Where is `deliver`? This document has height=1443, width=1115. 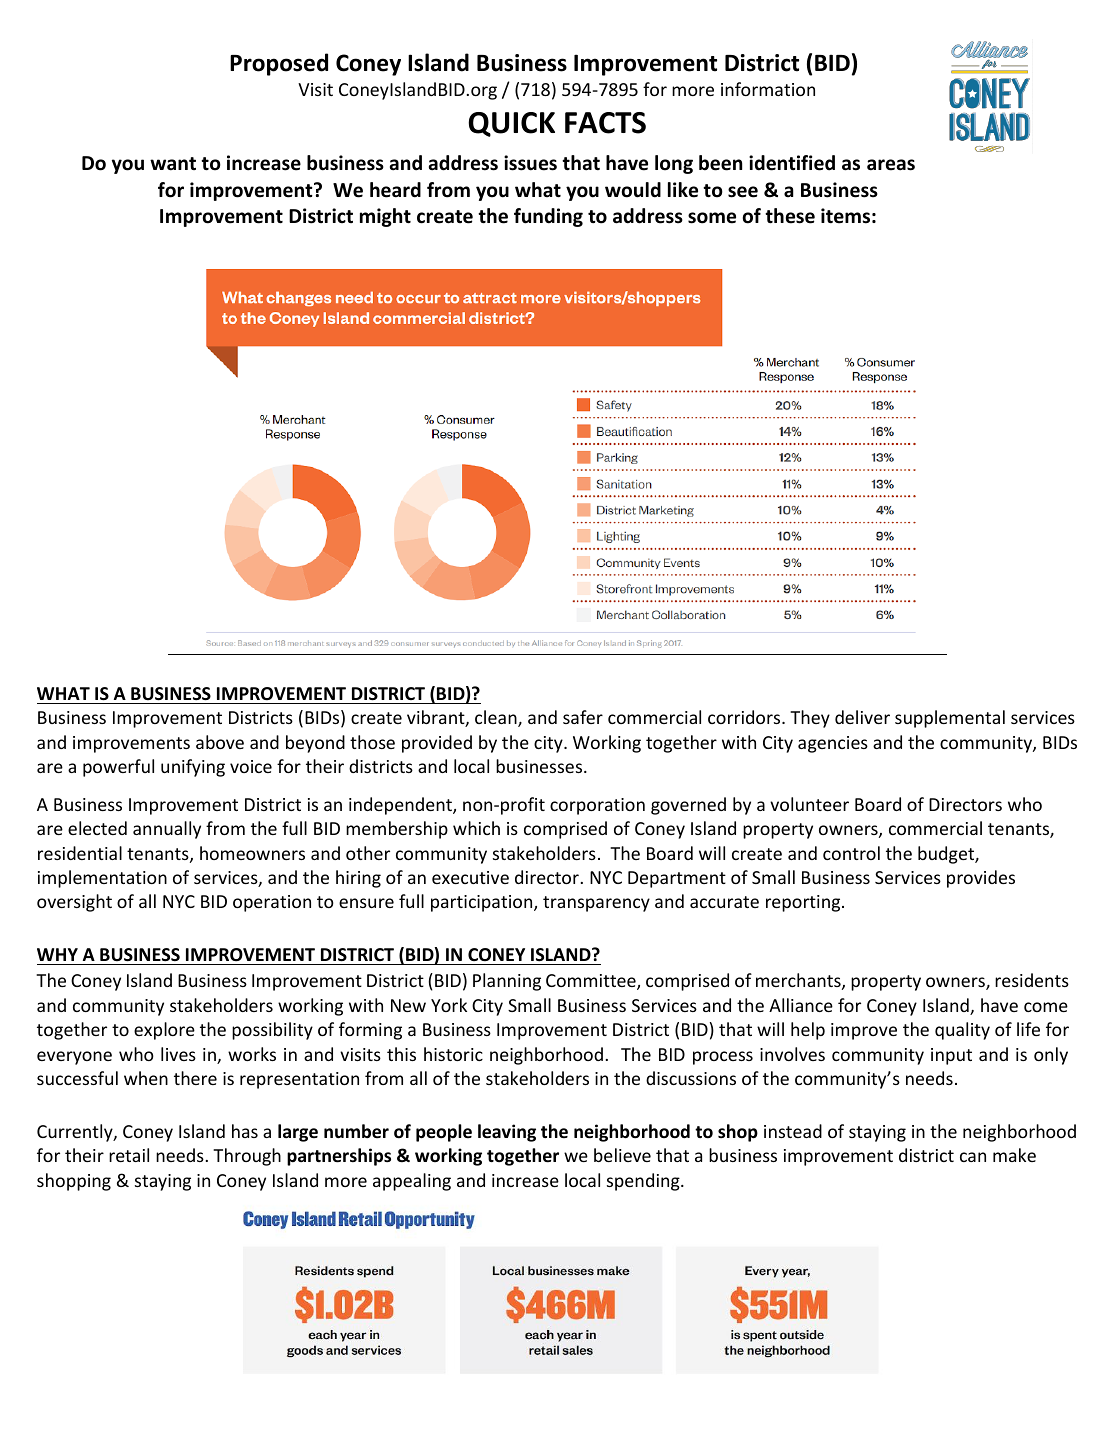
deliver is located at coordinates (862, 717).
